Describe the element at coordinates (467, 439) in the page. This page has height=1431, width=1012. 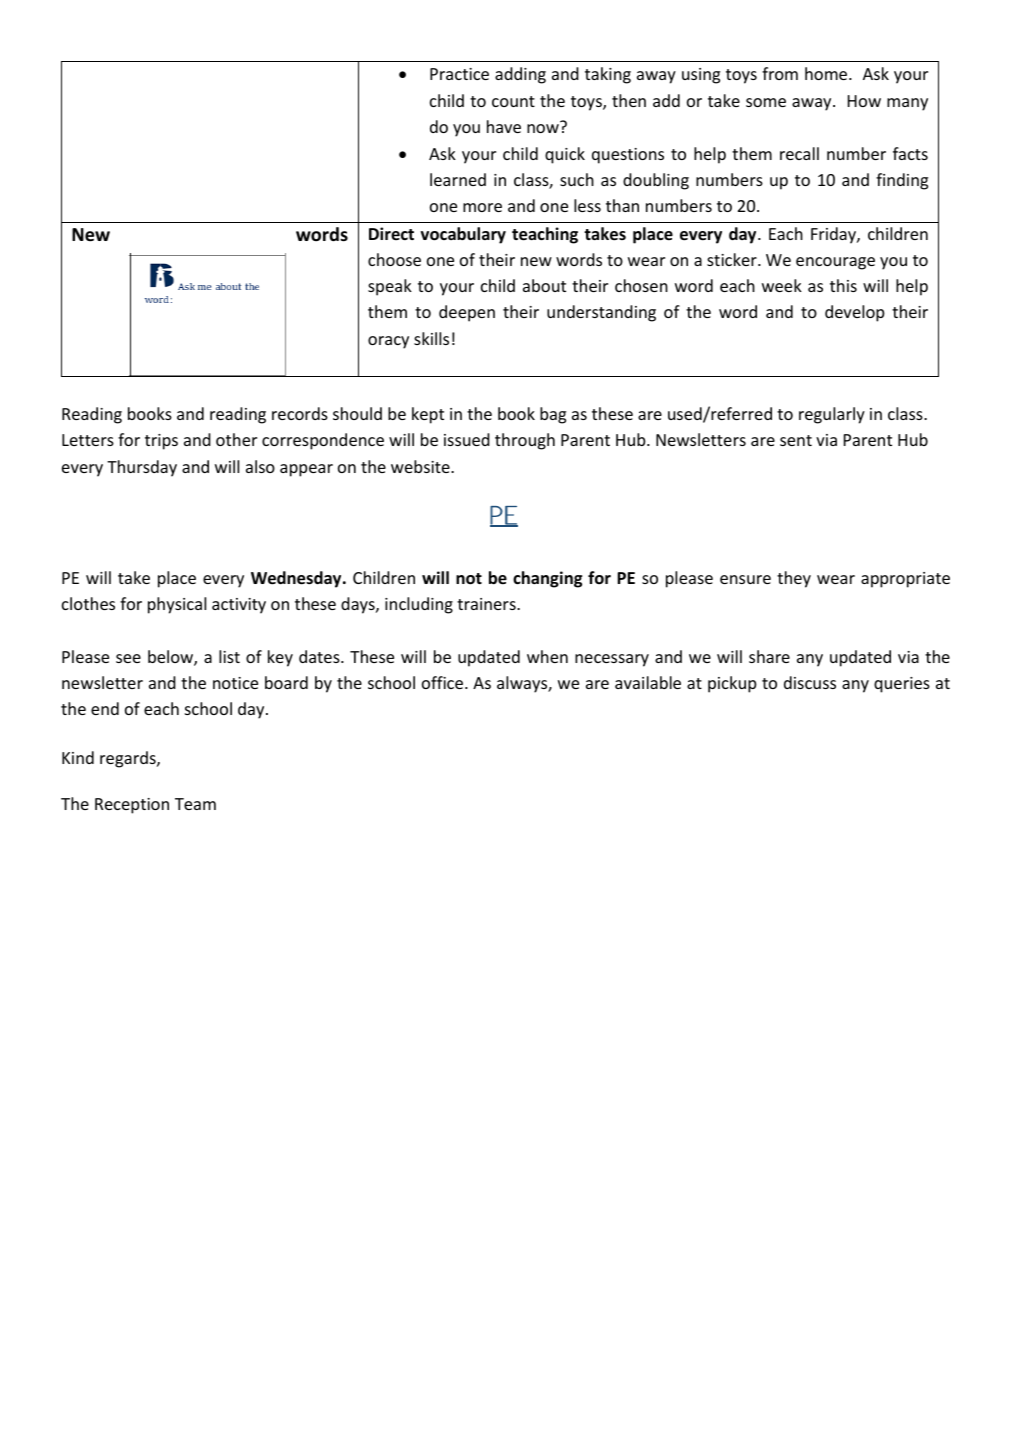
I see `issued` at that location.
